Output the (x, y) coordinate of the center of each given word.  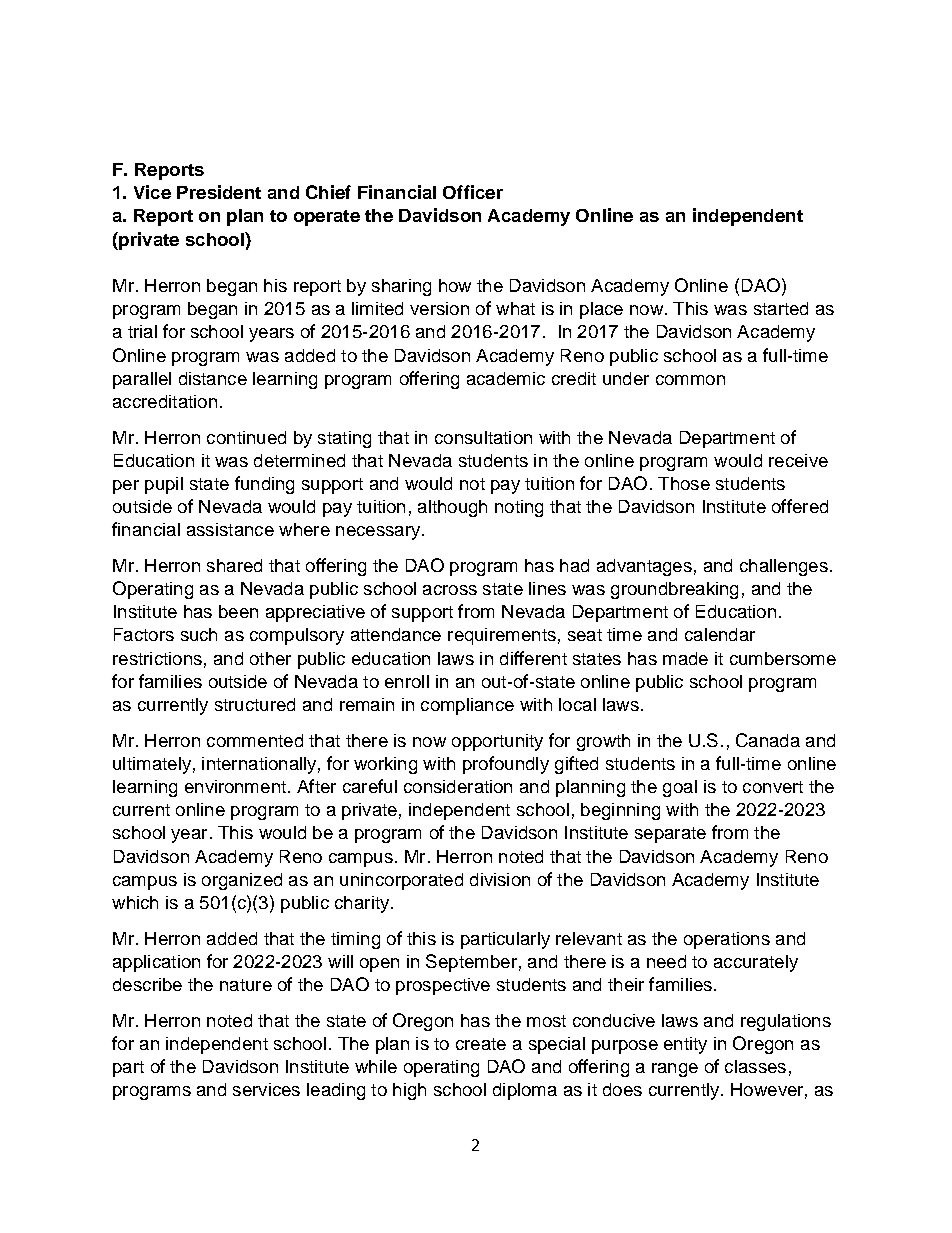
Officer (473, 192)
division (500, 879)
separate (670, 835)
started (781, 308)
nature (246, 985)
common (690, 380)
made (685, 658)
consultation (483, 437)
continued (246, 437)
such (199, 634)
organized (242, 881)
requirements (502, 636)
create (481, 1044)
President (219, 192)
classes (755, 1066)
